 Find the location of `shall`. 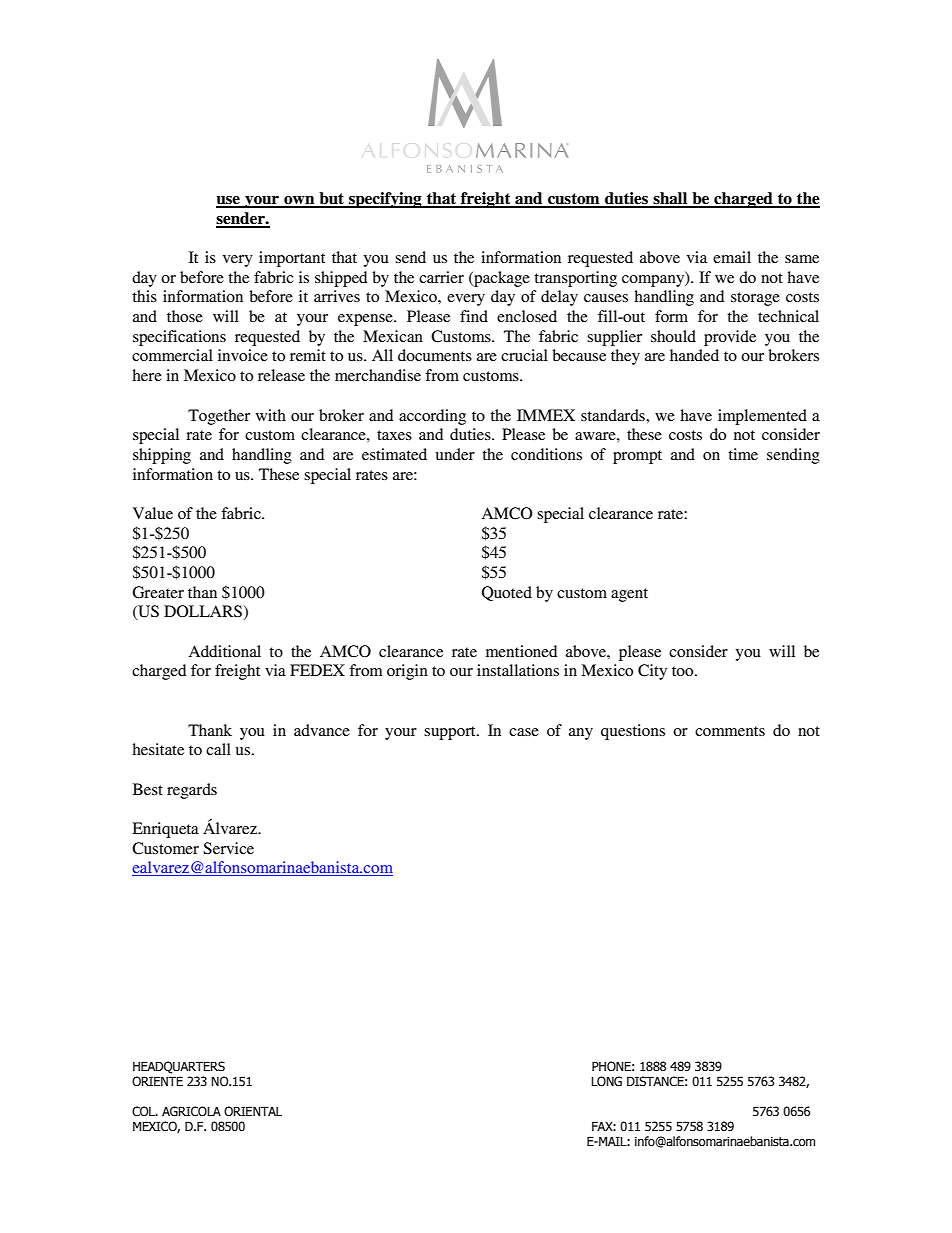

shall is located at coordinates (670, 199).
